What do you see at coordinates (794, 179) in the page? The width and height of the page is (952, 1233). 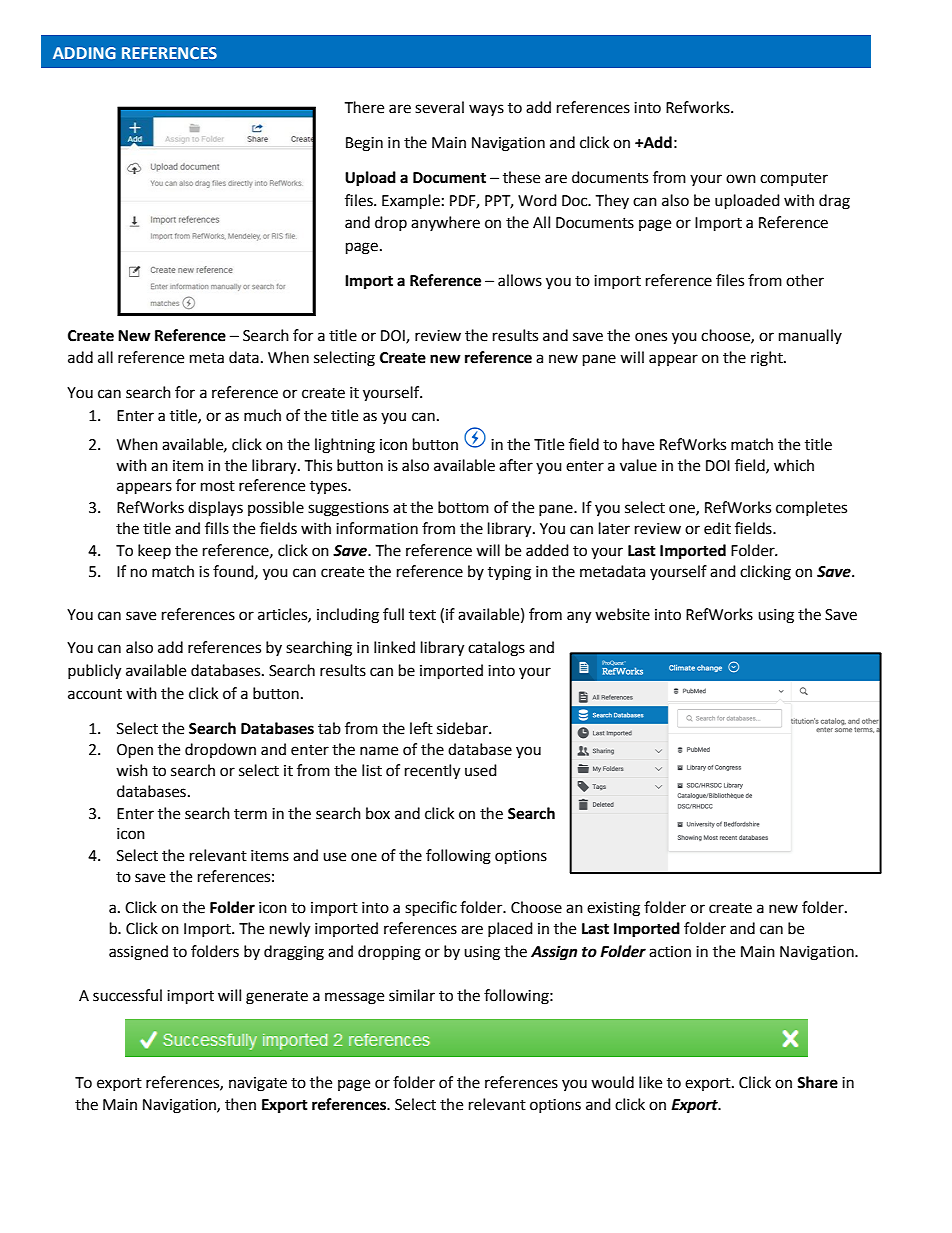 I see `computer` at bounding box center [794, 179].
